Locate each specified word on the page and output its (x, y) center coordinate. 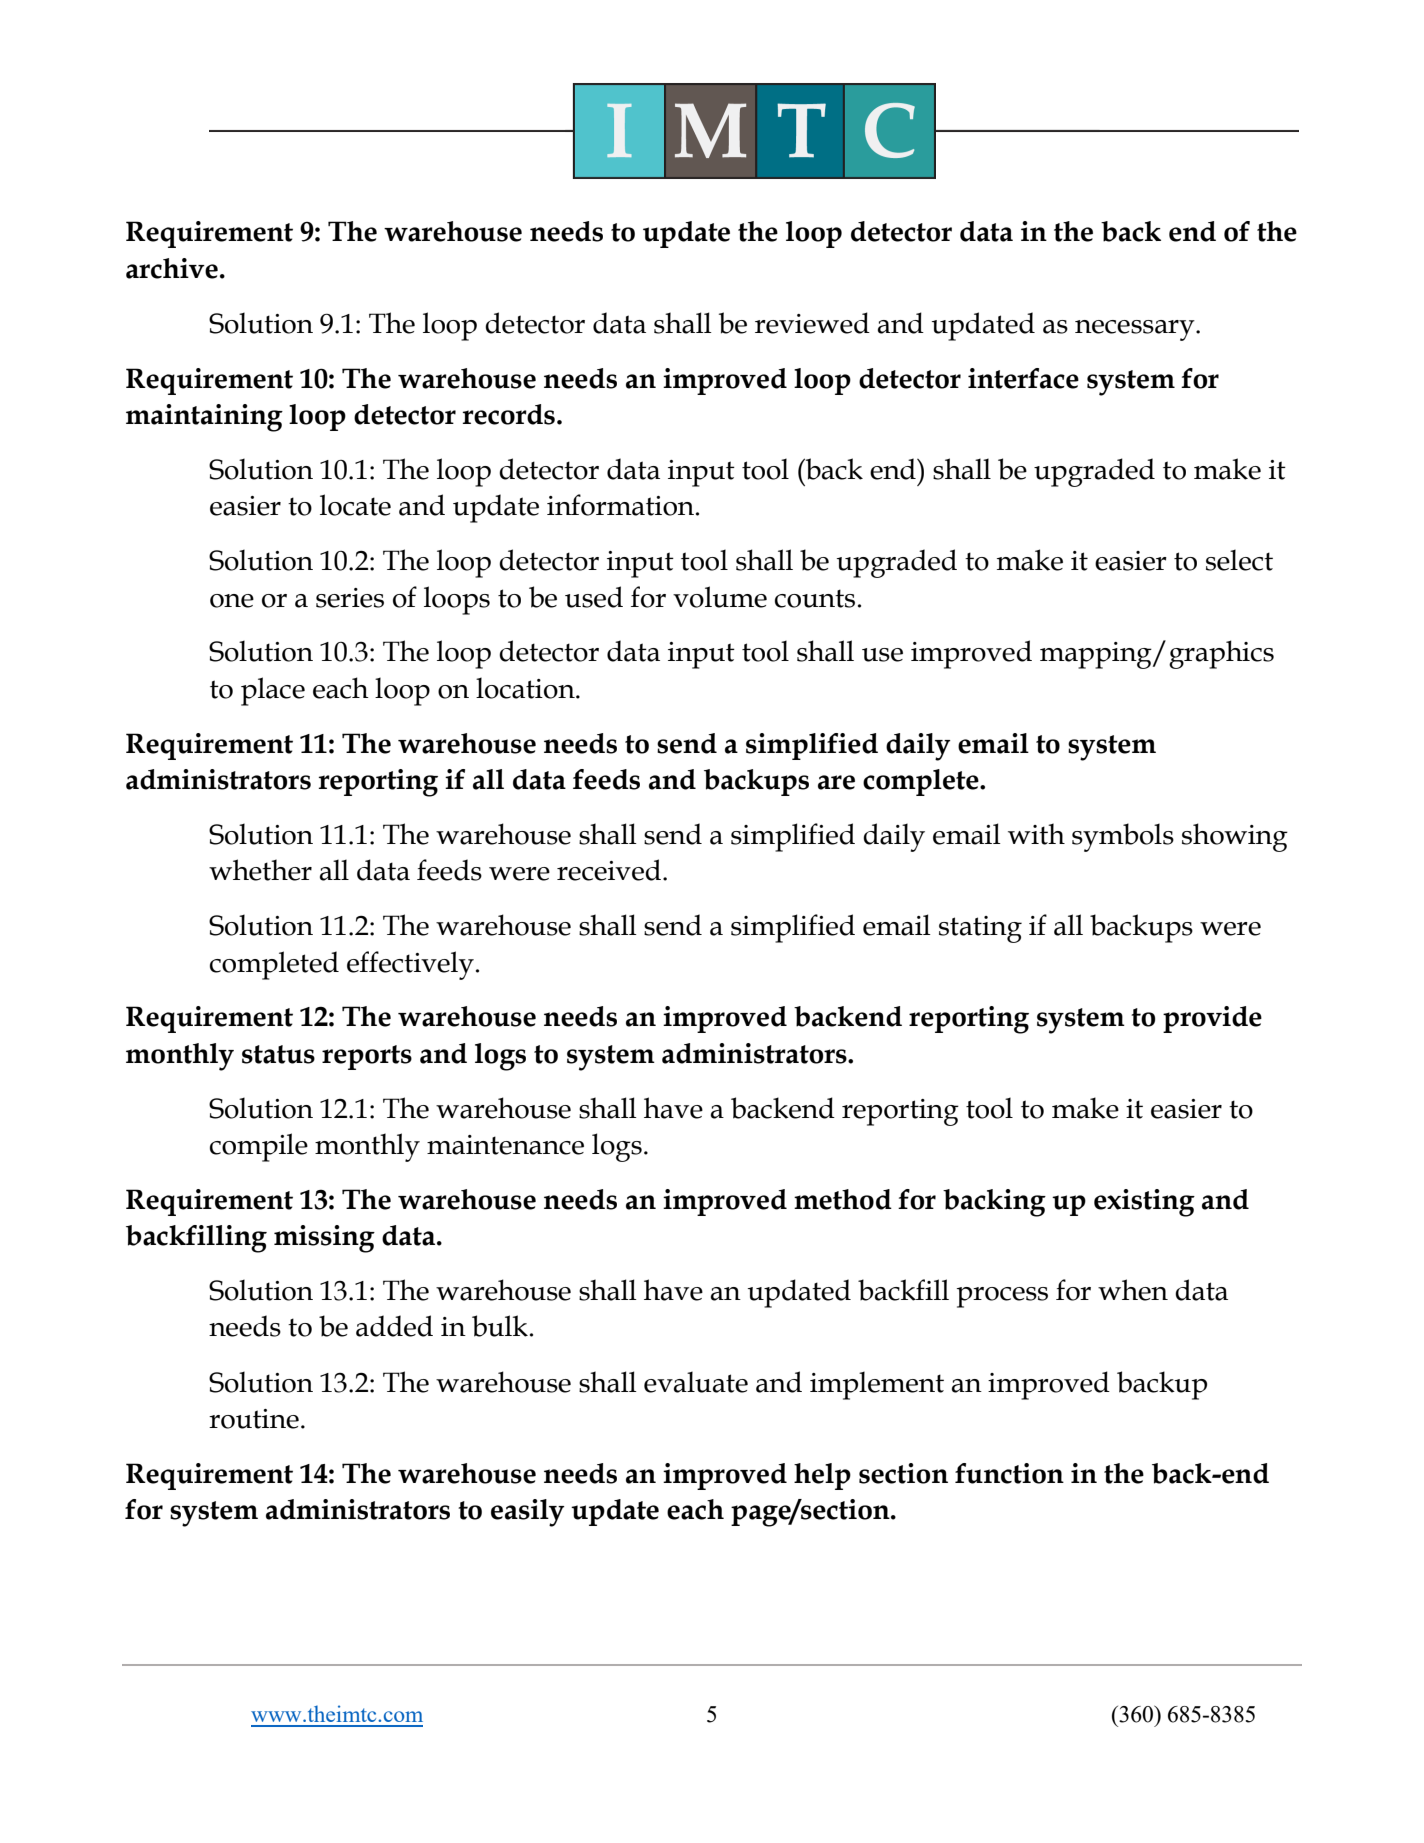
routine (254, 1419)
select (1239, 560)
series (350, 598)
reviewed (812, 323)
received (609, 870)
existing (1144, 1203)
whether (260, 870)
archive (172, 268)
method (843, 1199)
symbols (1123, 837)
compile (259, 1147)
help (822, 1476)
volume (720, 597)
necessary (1136, 330)
